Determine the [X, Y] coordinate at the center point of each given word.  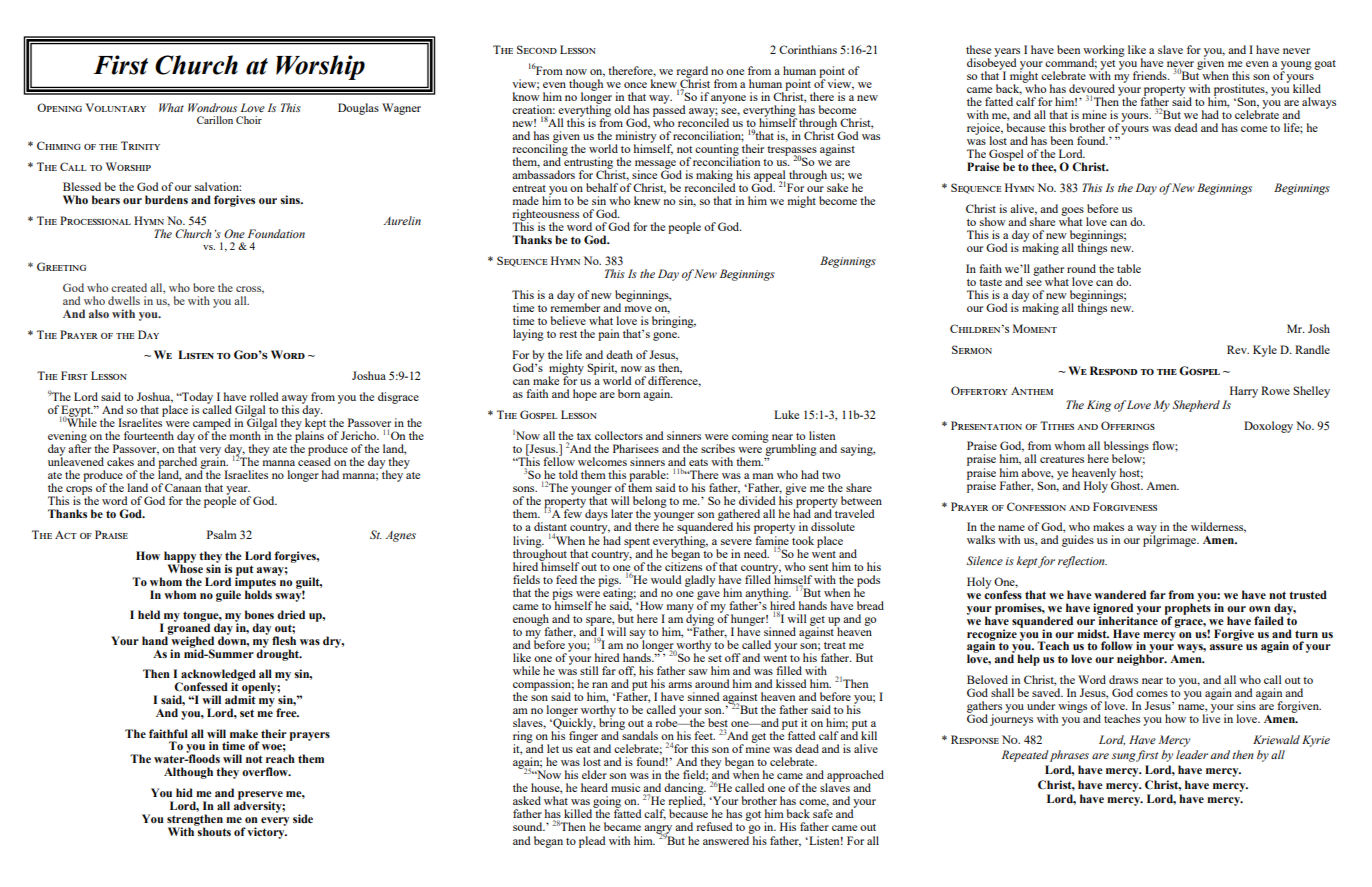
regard [692, 73]
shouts [213, 830]
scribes [718, 448]
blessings [1126, 448]
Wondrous [212, 107]
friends [1151, 75]
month [245, 435]
